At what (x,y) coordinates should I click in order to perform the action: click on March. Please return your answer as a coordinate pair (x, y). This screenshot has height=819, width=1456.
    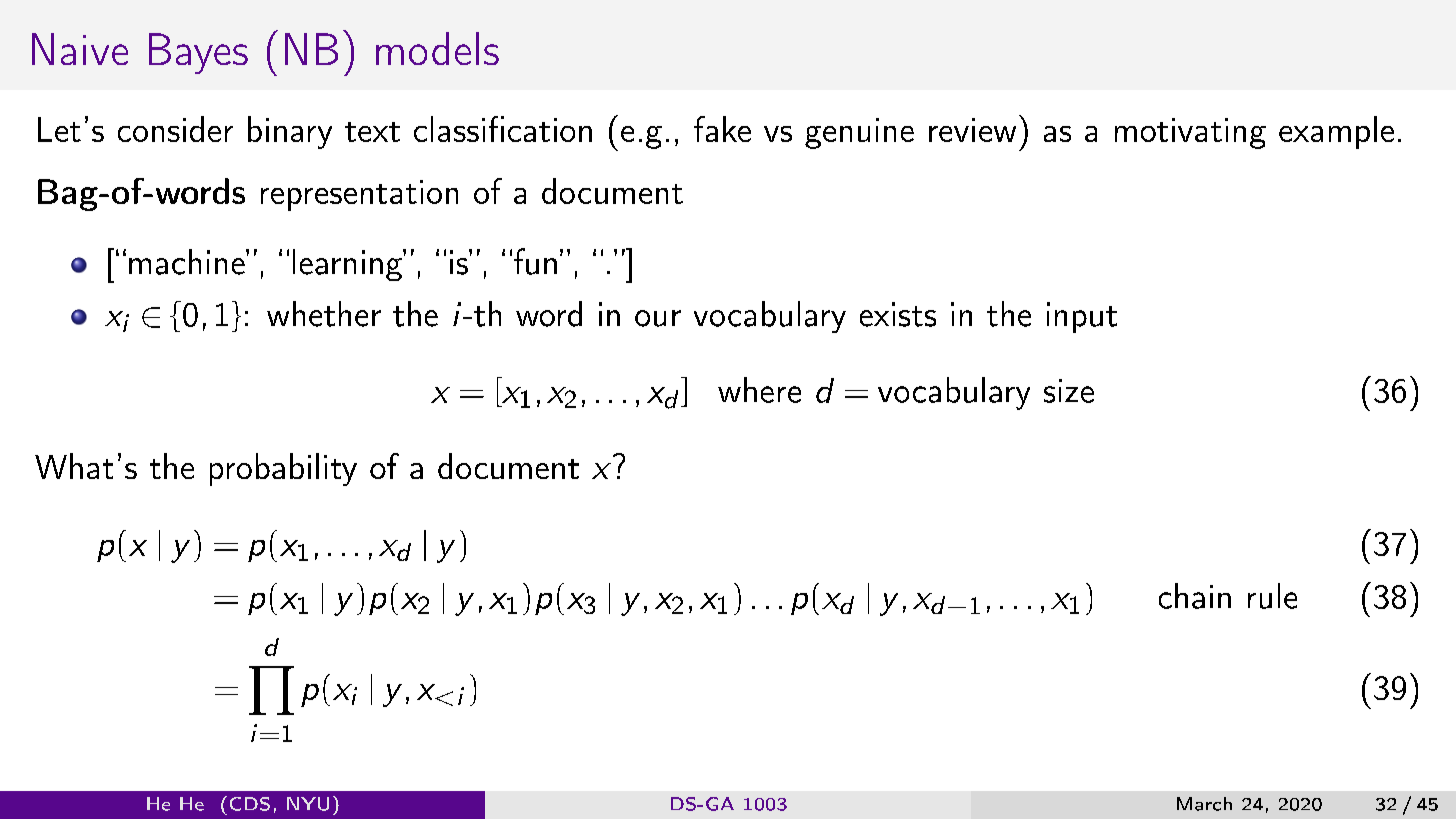
    Looking at the image, I should click on (1204, 804).
